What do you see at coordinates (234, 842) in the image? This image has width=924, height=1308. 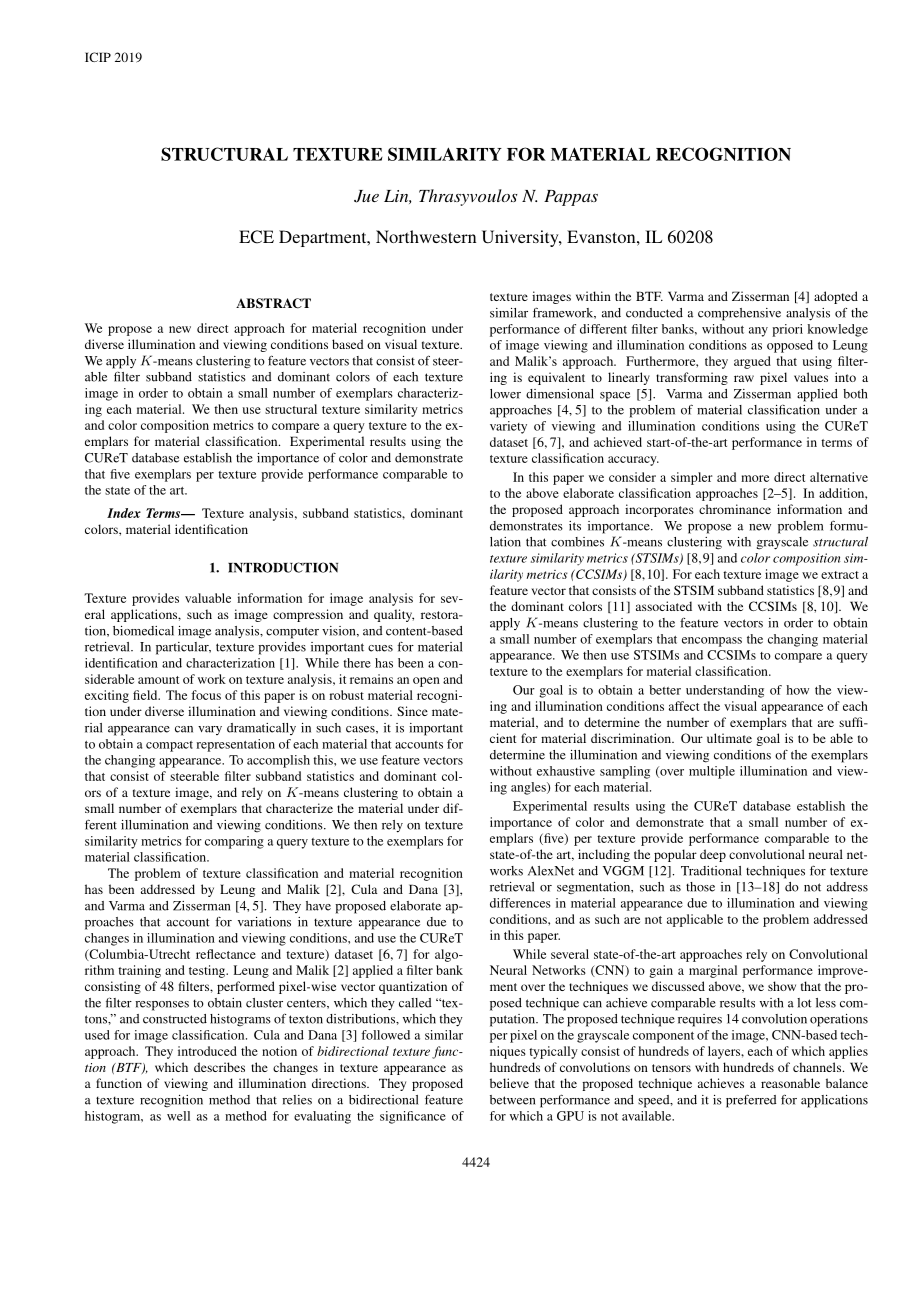 I see `comparing` at bounding box center [234, 842].
